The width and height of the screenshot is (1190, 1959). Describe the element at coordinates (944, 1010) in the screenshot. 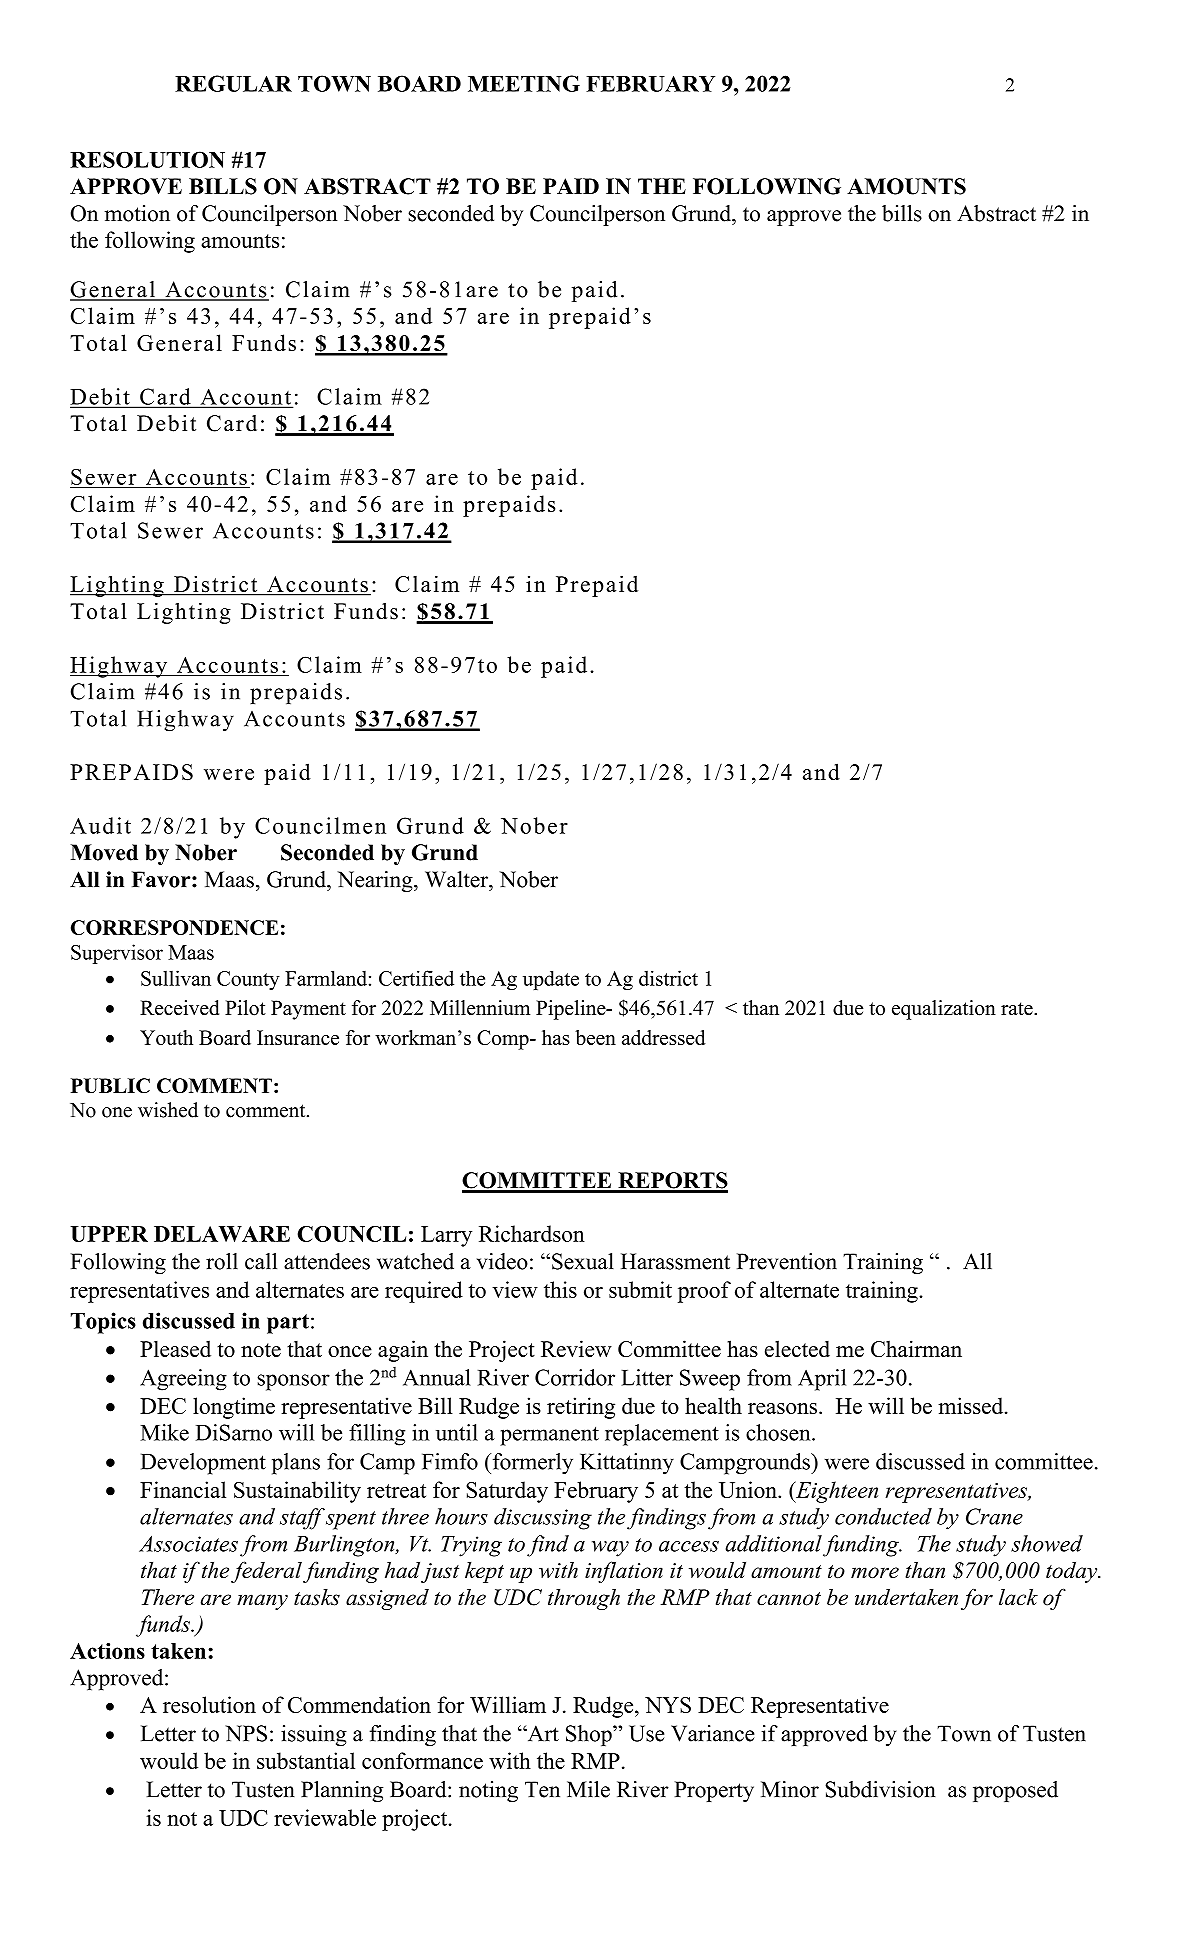

I see `equalization` at that location.
